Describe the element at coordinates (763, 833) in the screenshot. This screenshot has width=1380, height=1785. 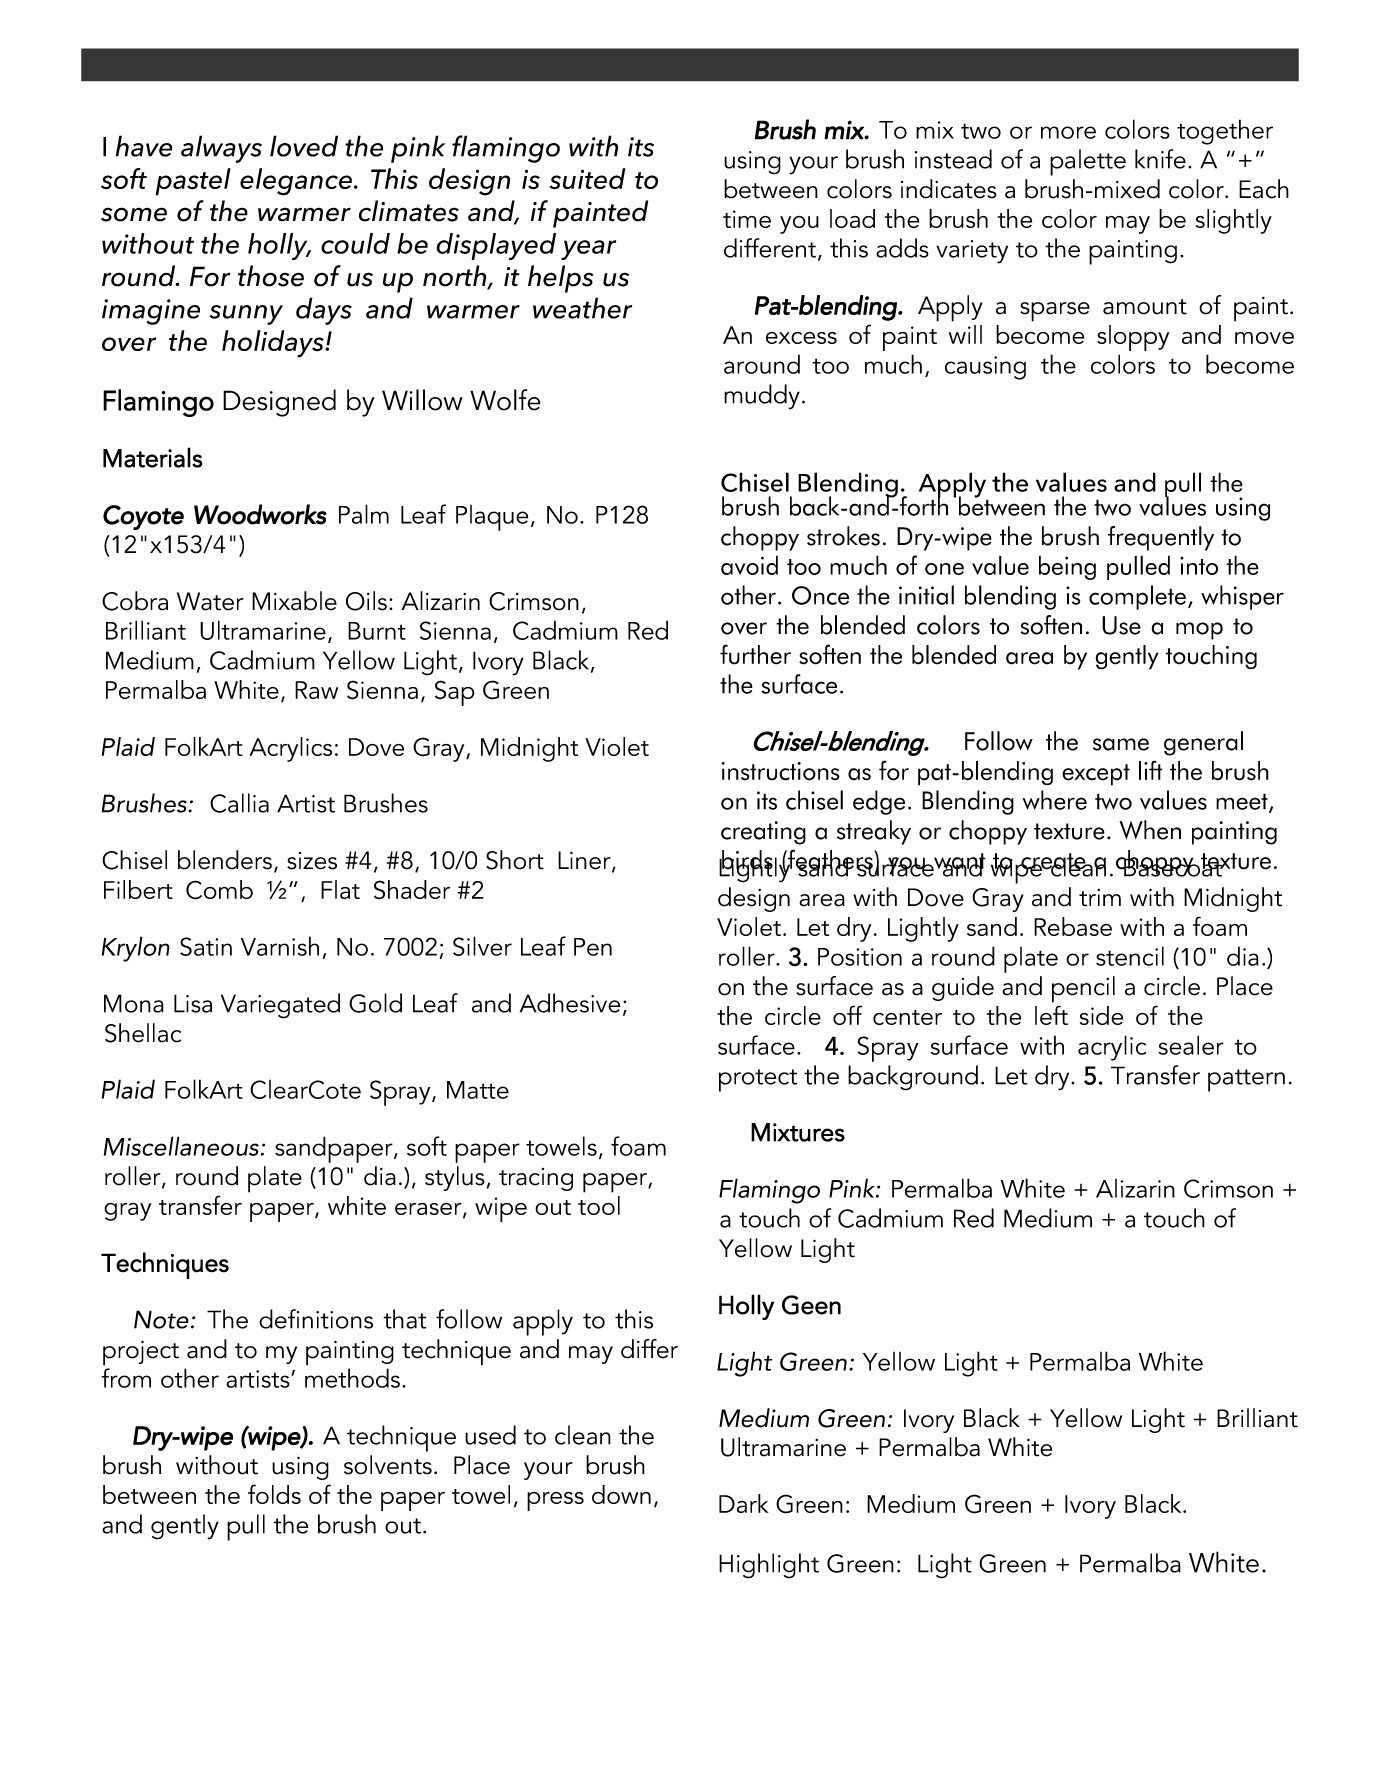
I see `creating` at that location.
